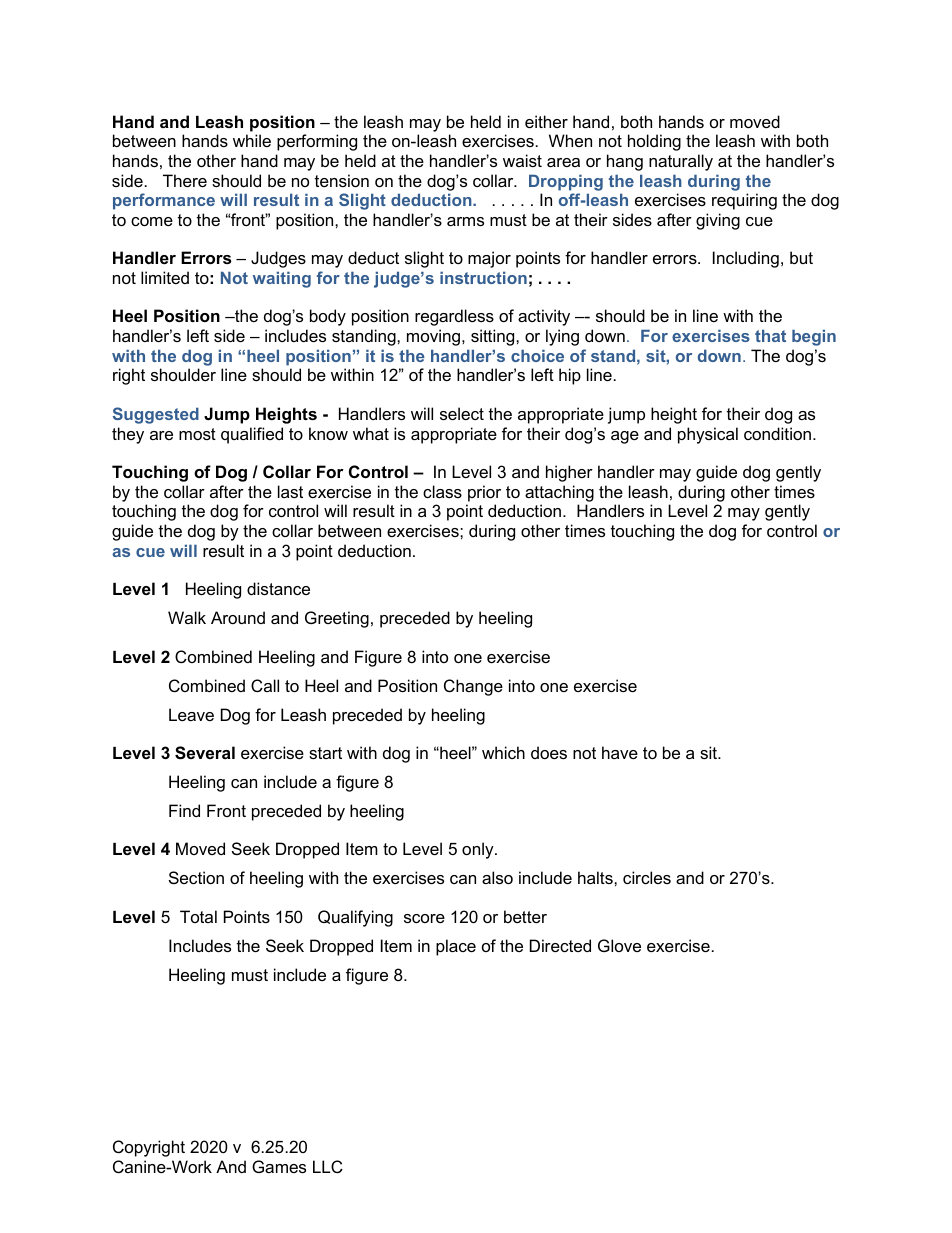 This image has height=1233, width=952. Describe the element at coordinates (185, 180) in the image. I see `There` at that location.
